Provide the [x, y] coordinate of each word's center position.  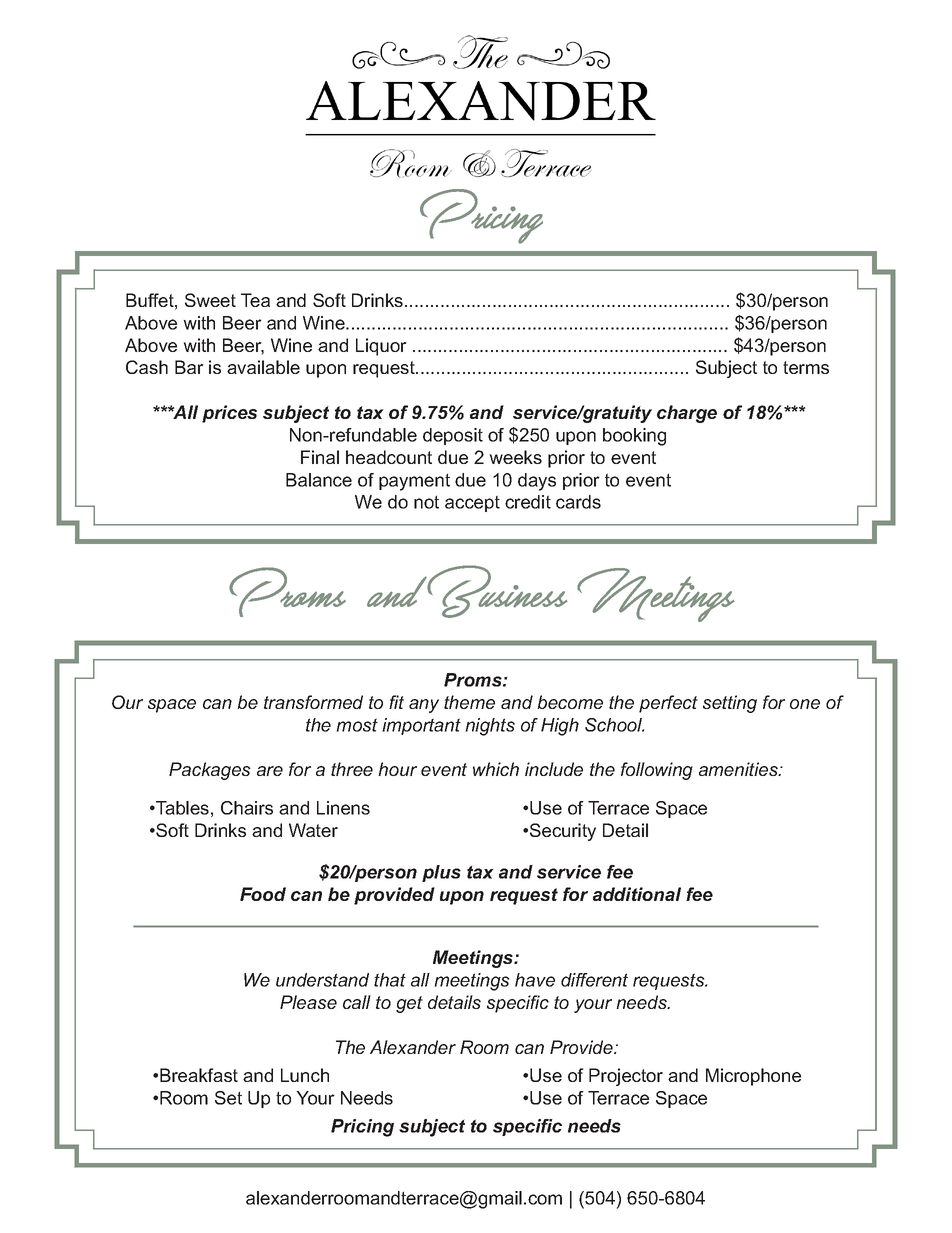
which [496, 769]
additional [637, 894]
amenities [739, 769]
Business [497, 591]
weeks [516, 457]
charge [687, 414]
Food [263, 894]
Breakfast [199, 1075]
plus [441, 873]
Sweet [210, 300]
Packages [210, 771]
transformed [313, 702]
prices [229, 414]
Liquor [381, 347]
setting [730, 704]
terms [806, 367]
